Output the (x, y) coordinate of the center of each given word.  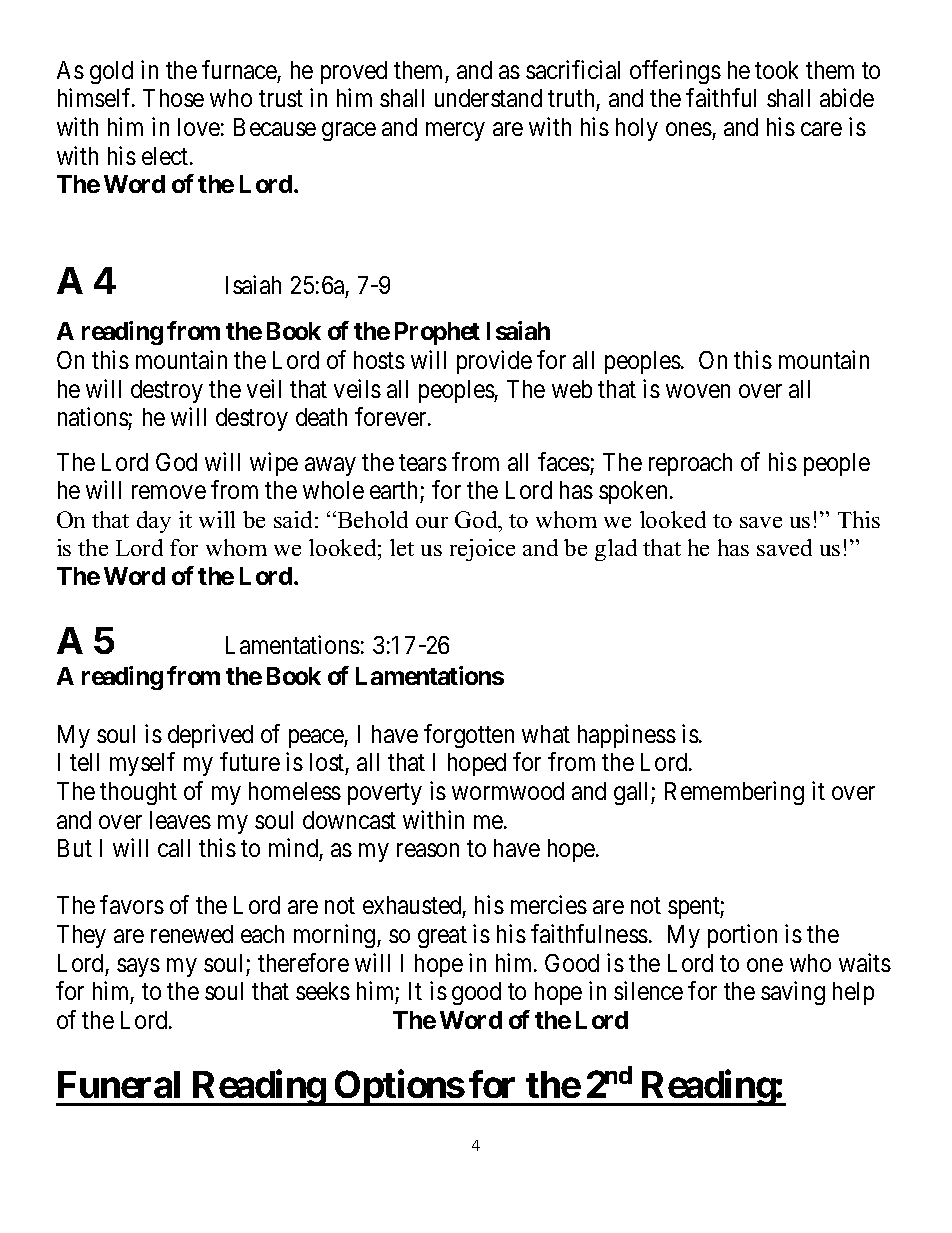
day (154, 522)
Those (173, 98)
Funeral (119, 1084)
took (776, 70)
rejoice (482, 550)
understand (488, 98)
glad (616, 550)
